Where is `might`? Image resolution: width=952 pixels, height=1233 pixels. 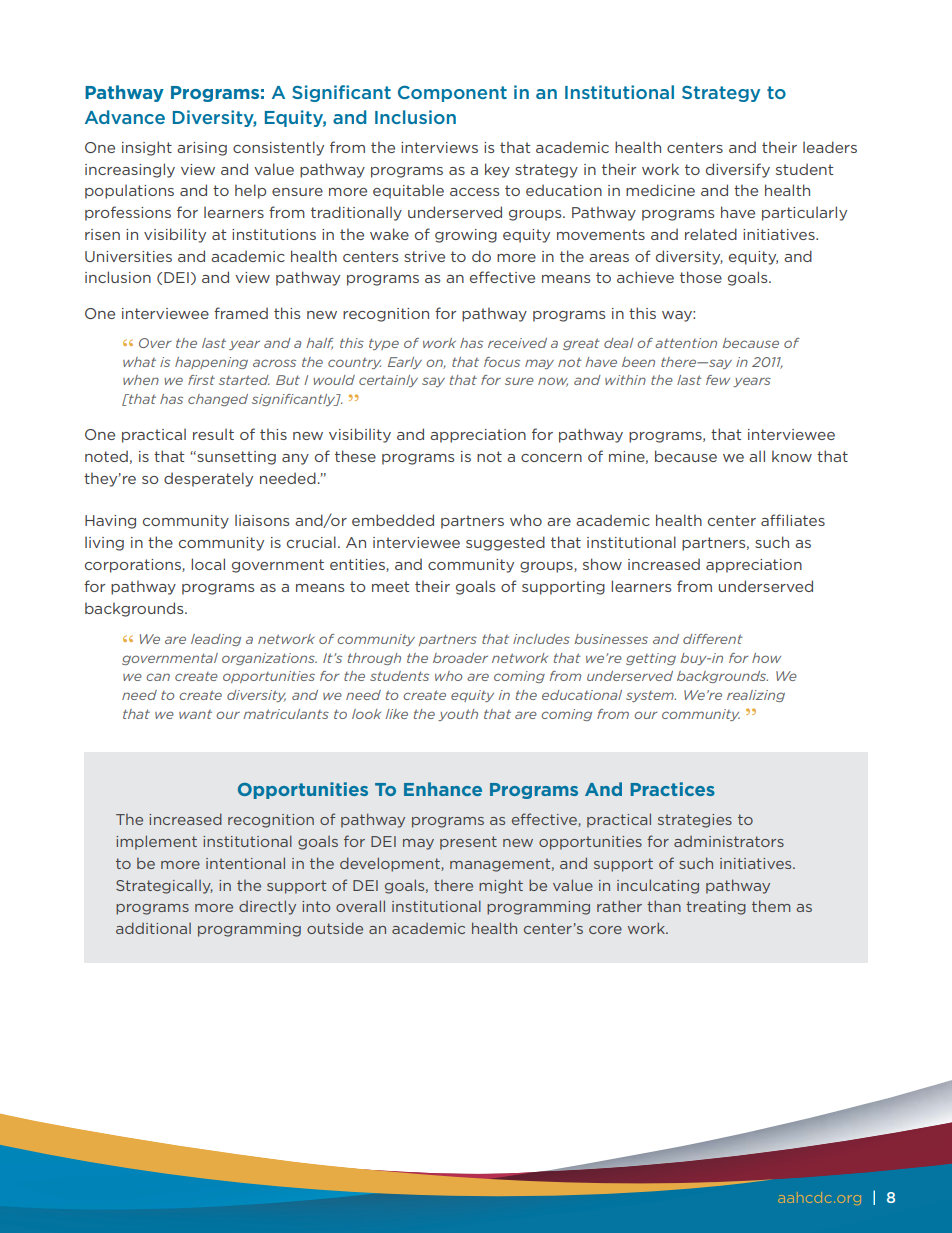
might is located at coordinates (501, 886).
